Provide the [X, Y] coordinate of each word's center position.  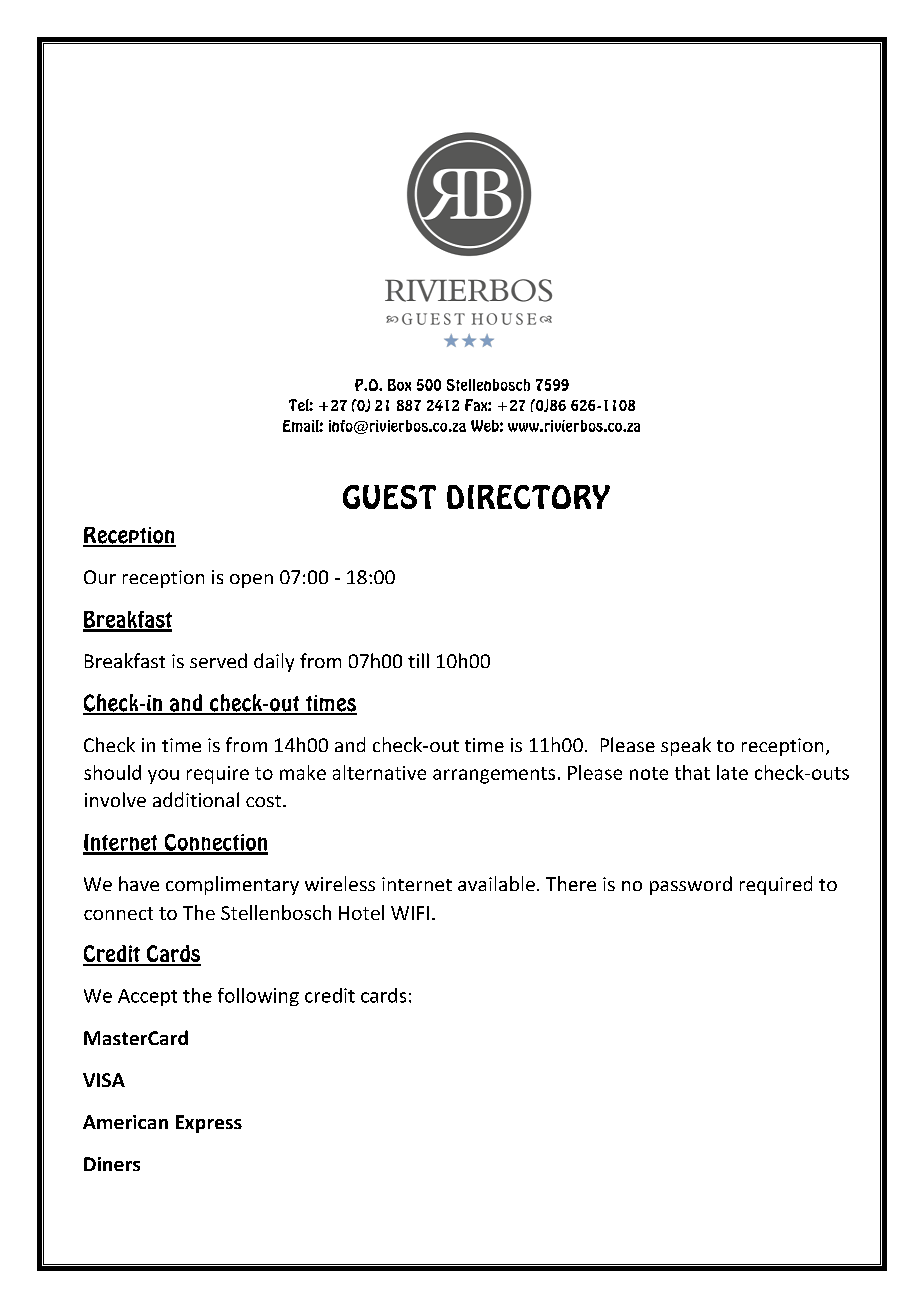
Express [209, 1124]
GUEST [389, 497]
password [691, 885]
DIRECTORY [528, 497]
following [258, 997]
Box [399, 385]
